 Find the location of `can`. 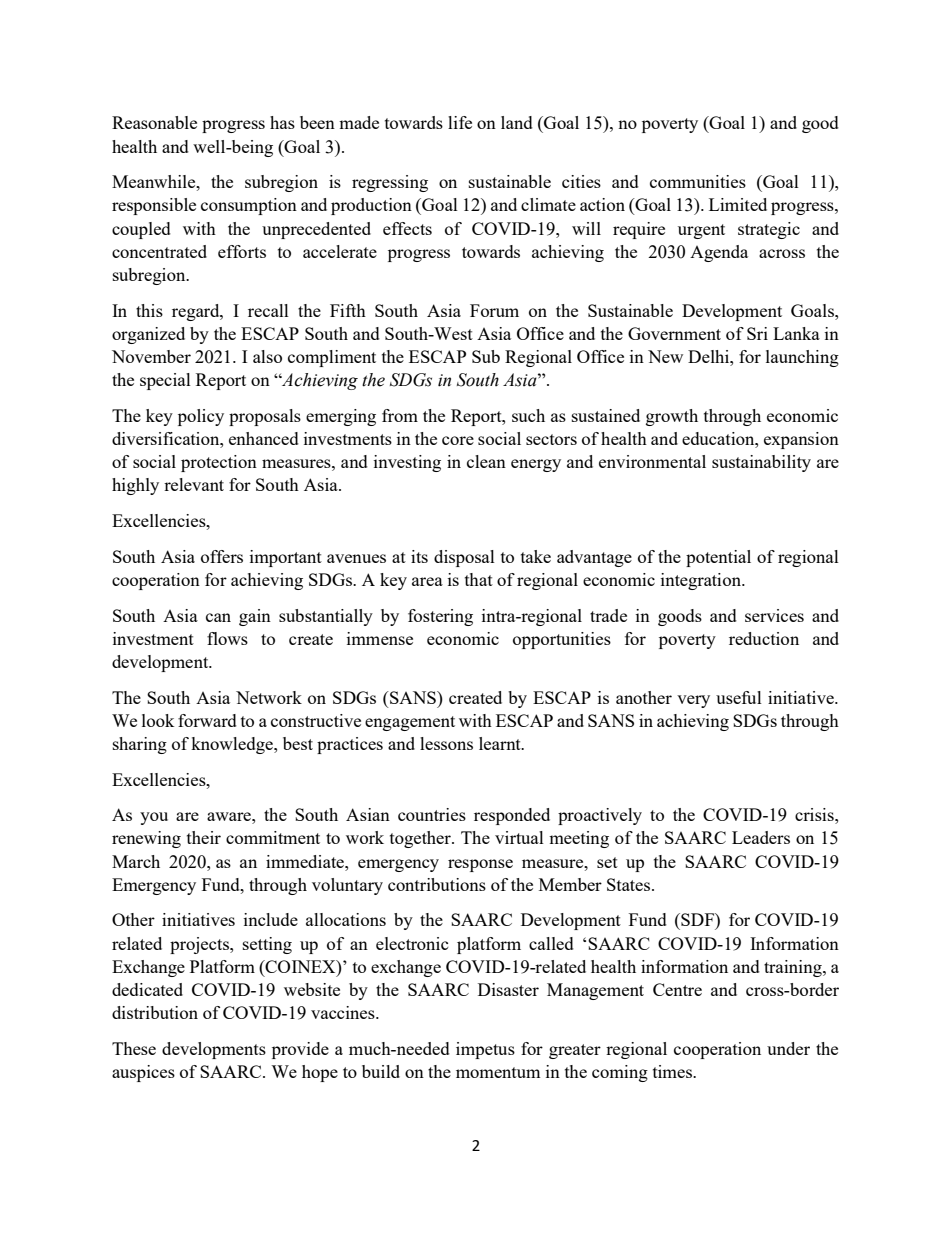

can is located at coordinates (218, 617).
